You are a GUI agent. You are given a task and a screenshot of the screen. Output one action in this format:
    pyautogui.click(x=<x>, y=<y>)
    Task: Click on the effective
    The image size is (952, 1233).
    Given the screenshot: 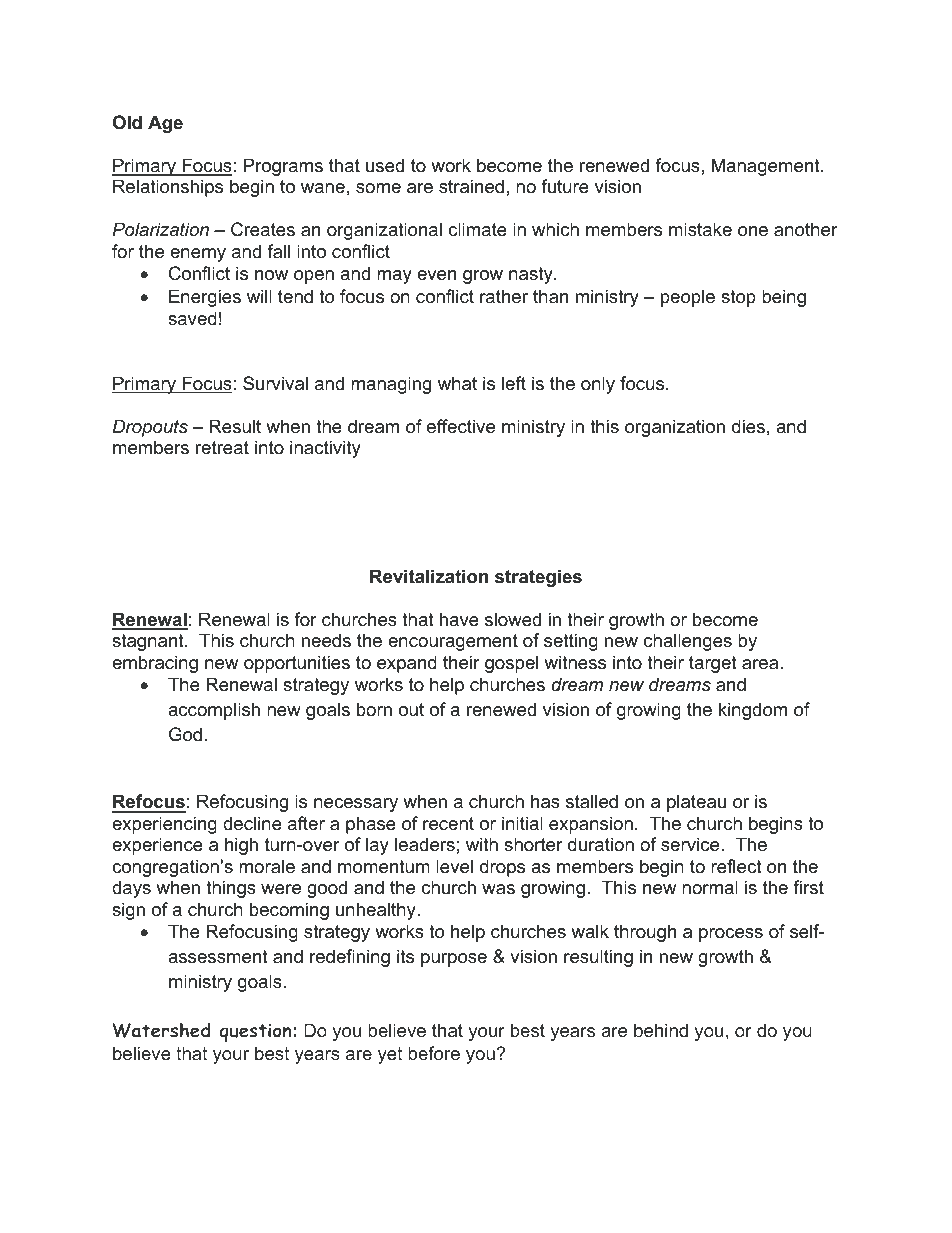 What is the action you would take?
    pyautogui.click(x=461, y=426)
